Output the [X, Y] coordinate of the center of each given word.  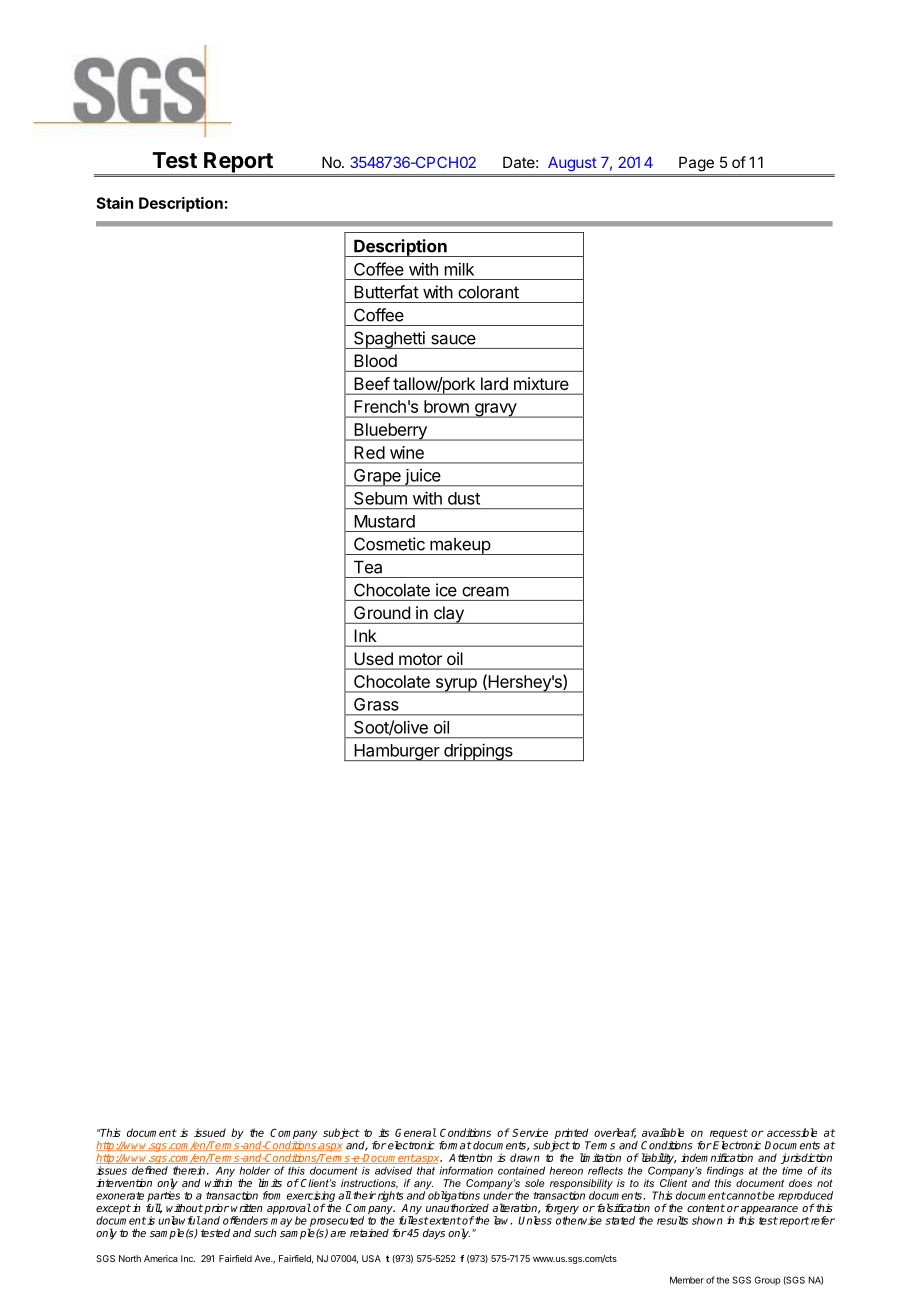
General [416, 1132]
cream [485, 591]
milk [459, 269]
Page [696, 164]
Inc [188, 1258]
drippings [478, 752]
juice [423, 477]
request [729, 1135]
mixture [541, 383]
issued [210, 1132]
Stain [114, 203]
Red [369, 452]
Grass [376, 704]
